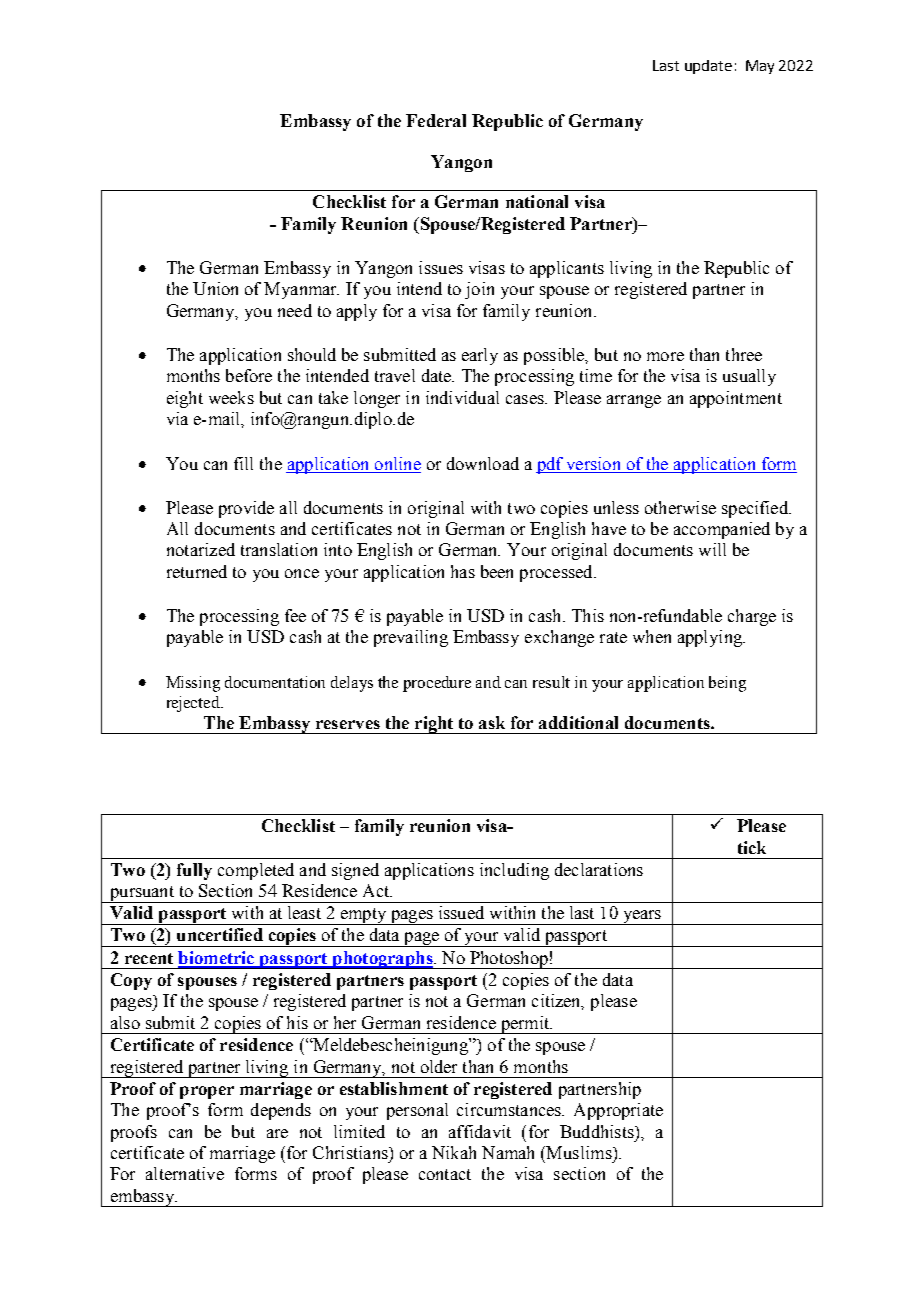 This screenshot has width=924, height=1308. What do you see at coordinates (434, 725) in the screenshot?
I see `right` at bounding box center [434, 725].
